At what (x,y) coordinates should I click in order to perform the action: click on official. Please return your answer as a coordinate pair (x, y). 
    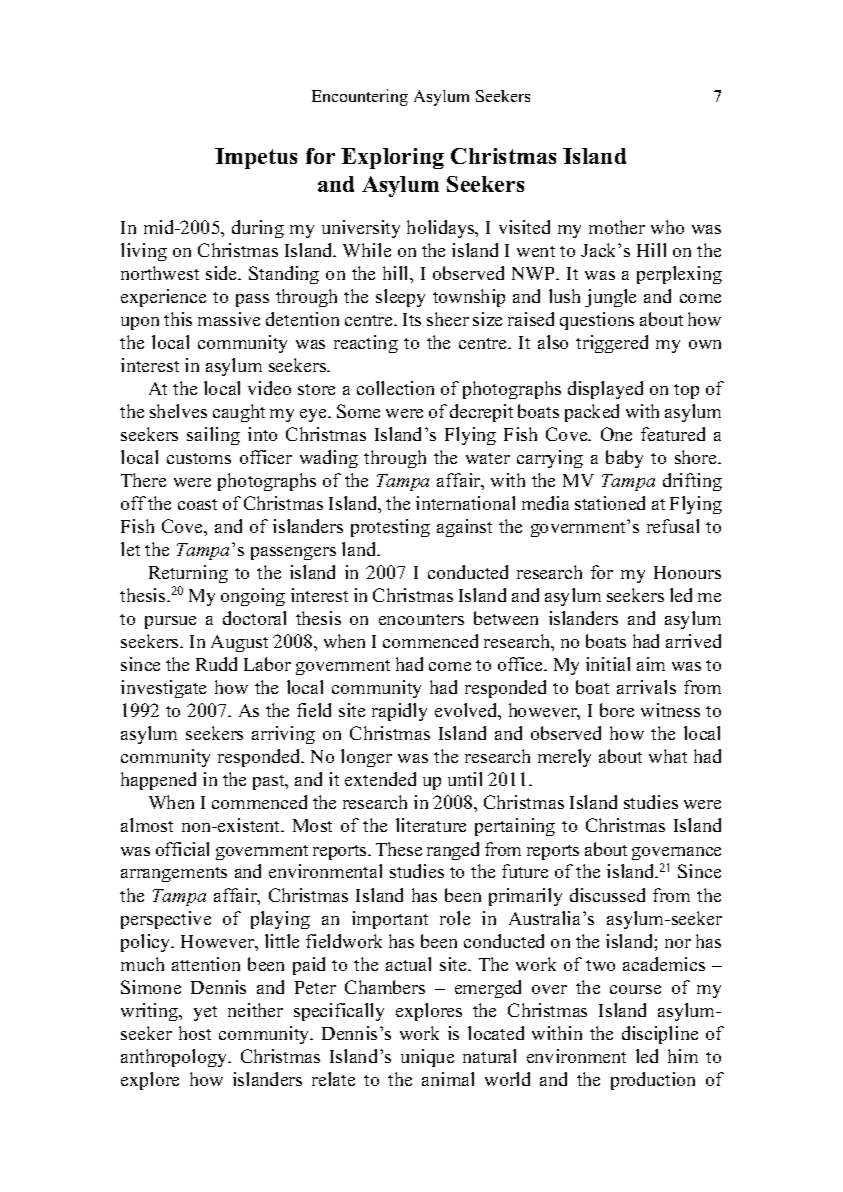
    Looking at the image, I should click on (182, 849).
